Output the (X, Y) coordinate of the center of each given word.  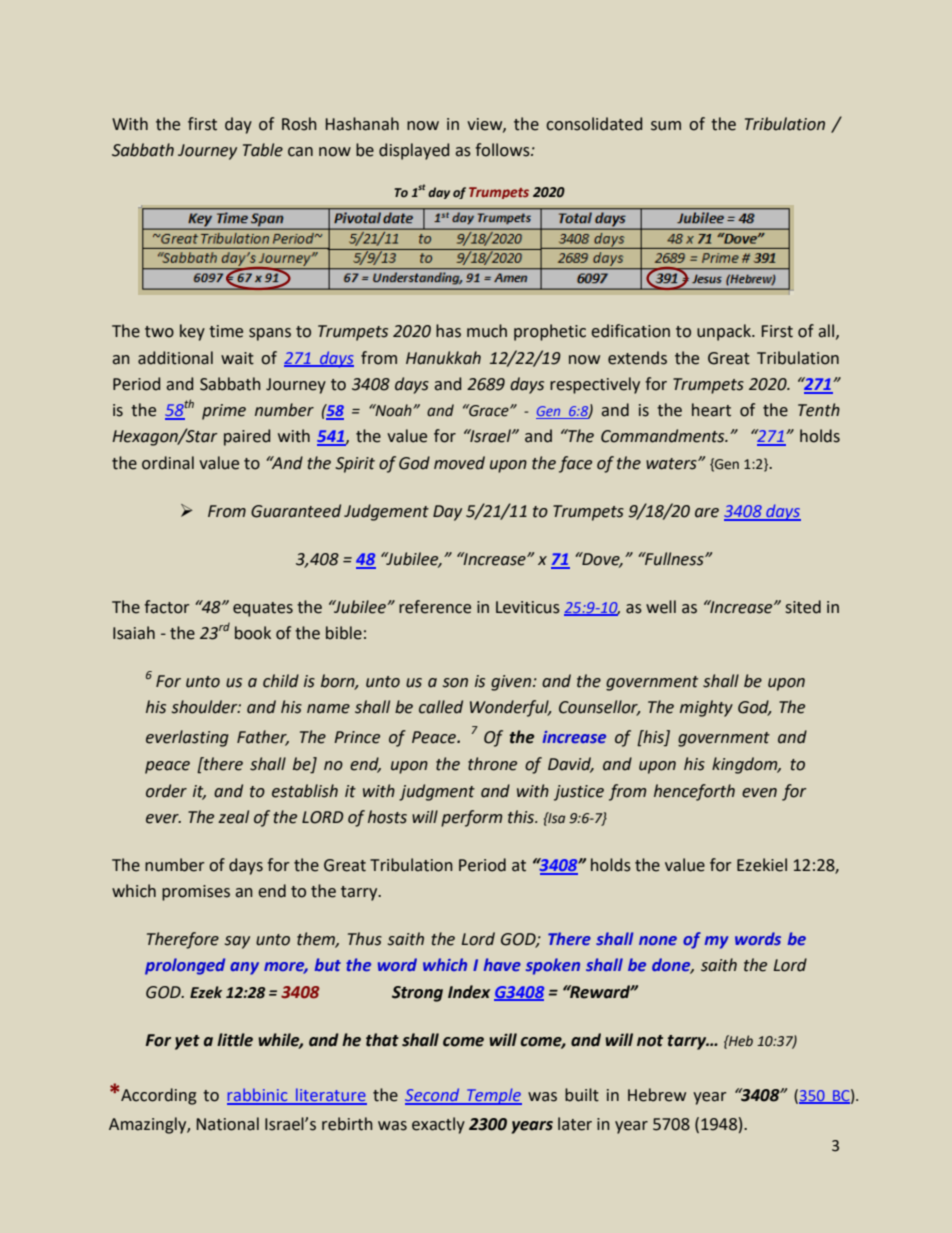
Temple (493, 1096)
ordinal (168, 463)
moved (459, 463)
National (228, 1124)
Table (263, 150)
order (166, 791)
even (759, 793)
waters (672, 464)
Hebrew (657, 1095)
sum (666, 126)
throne (492, 764)
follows (503, 150)
